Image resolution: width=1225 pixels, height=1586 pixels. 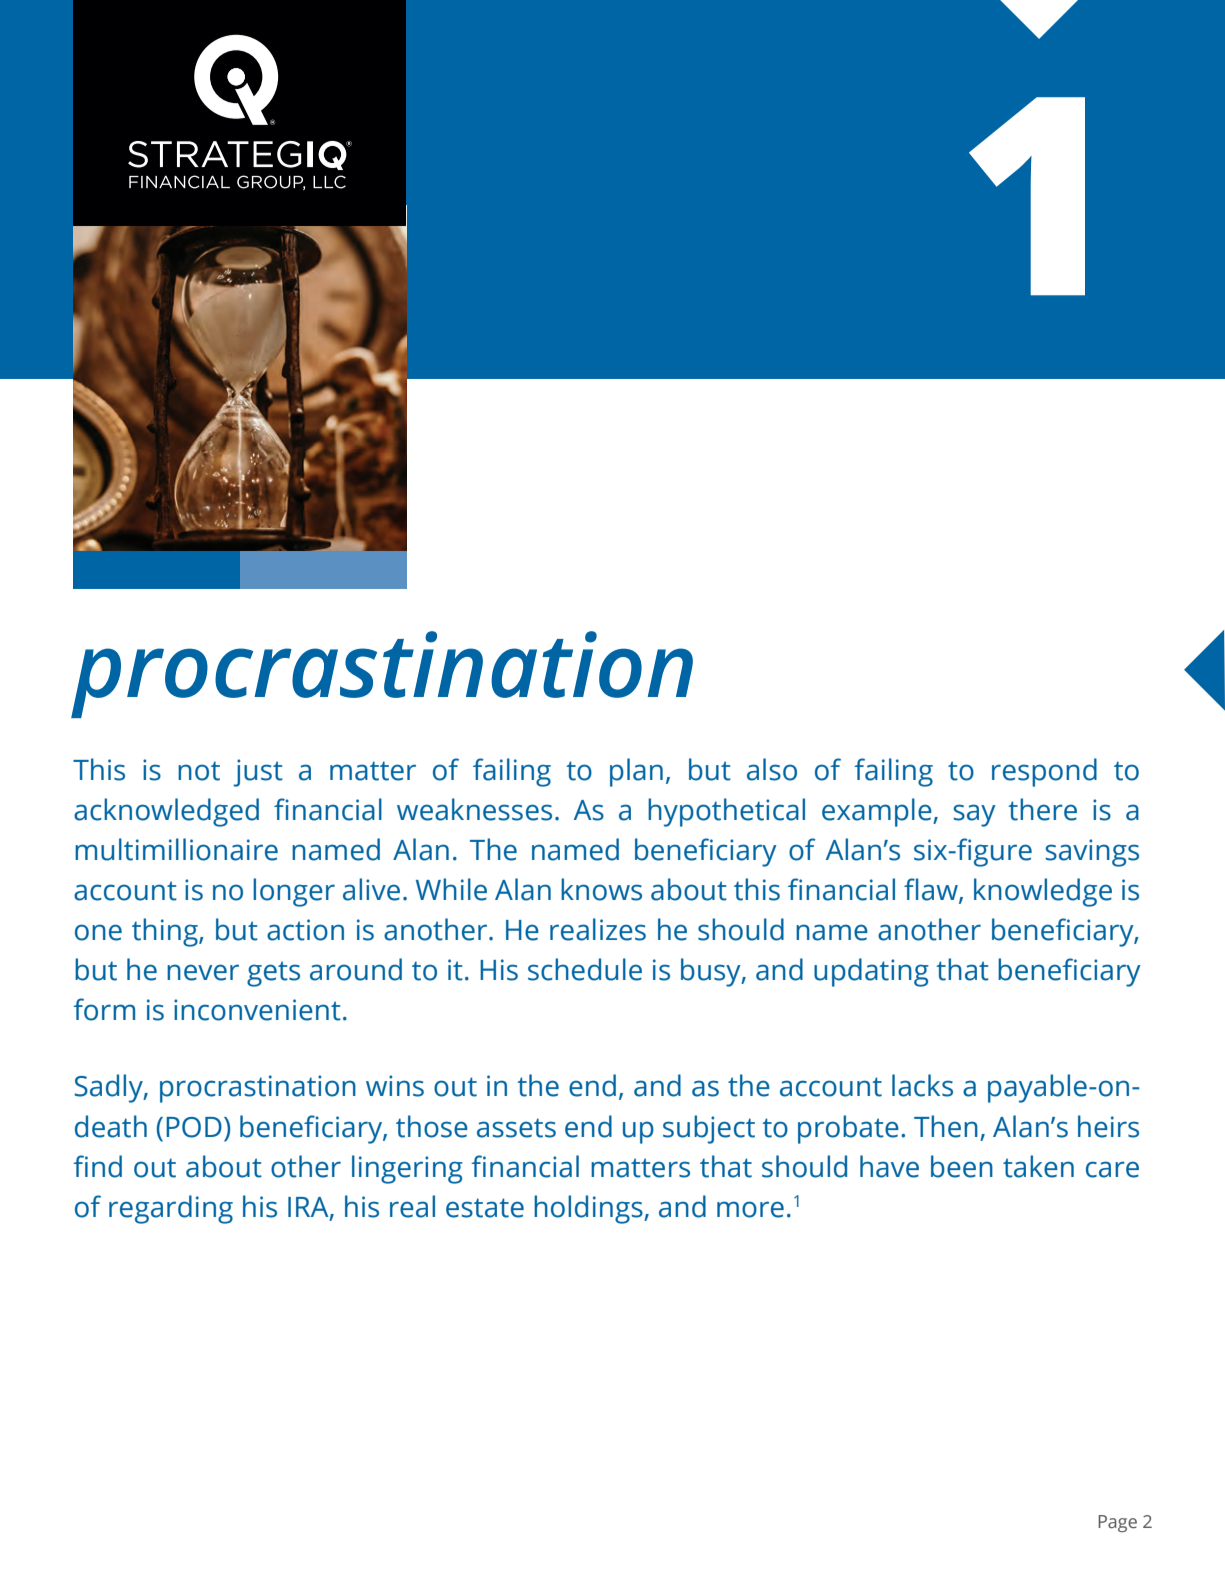 What do you see at coordinates (636, 772) in the screenshot?
I see `plan` at bounding box center [636, 772].
